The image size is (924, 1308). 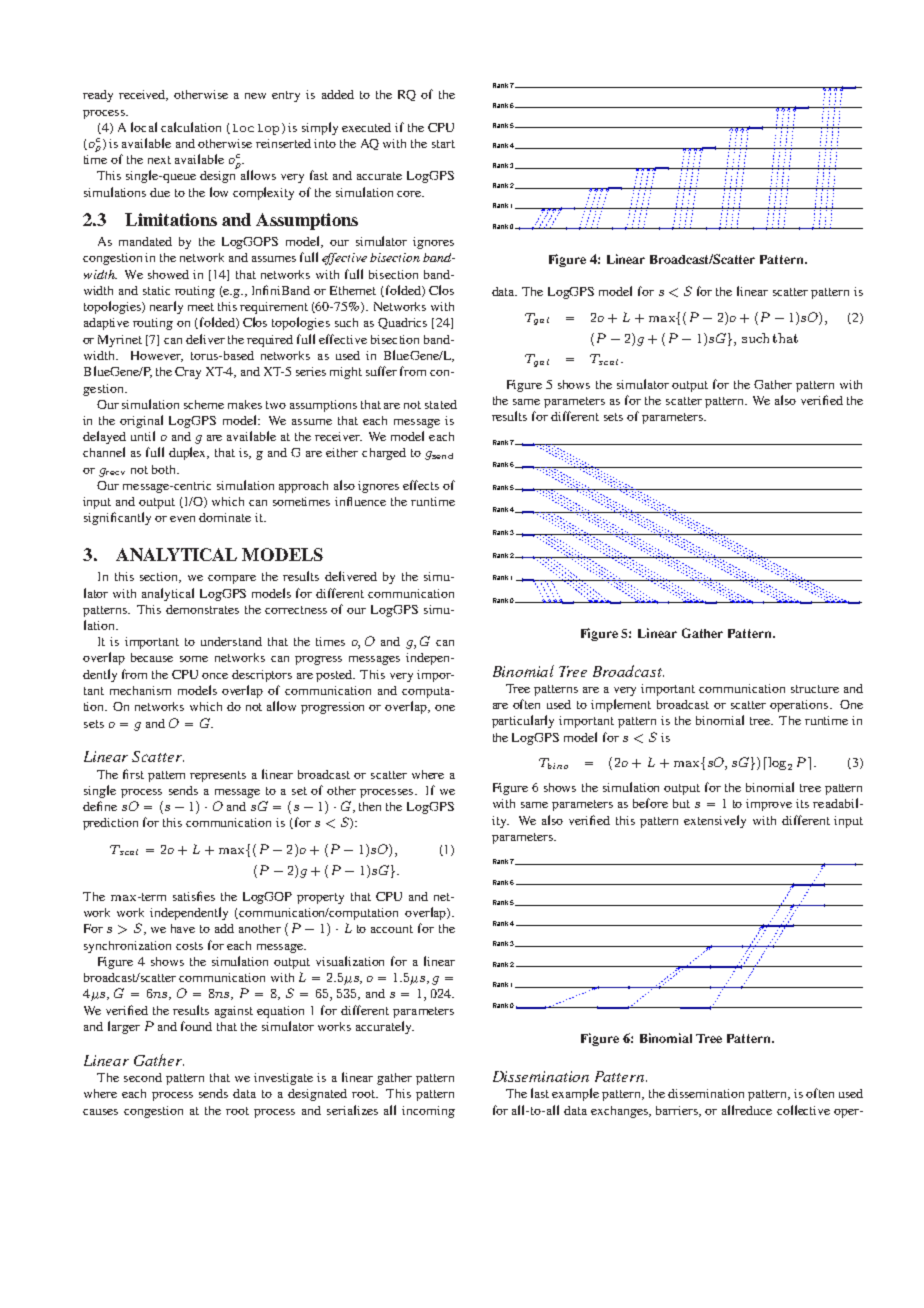 I want to click on demonstrates, so click(x=202, y=609).
